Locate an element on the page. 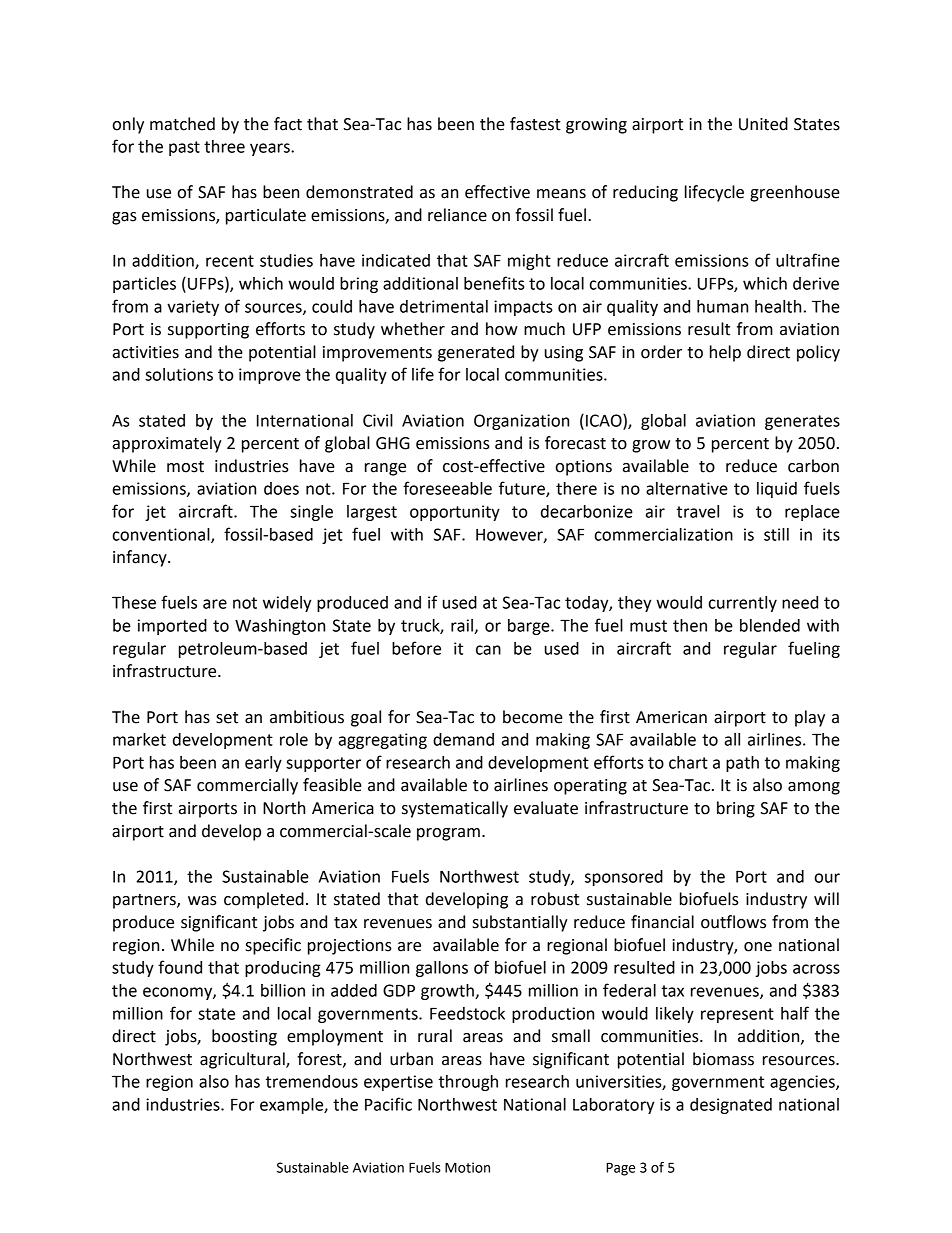 Image resolution: width=952 pixels, height=1233 pixels. agricultural is located at coordinates (243, 1060).
